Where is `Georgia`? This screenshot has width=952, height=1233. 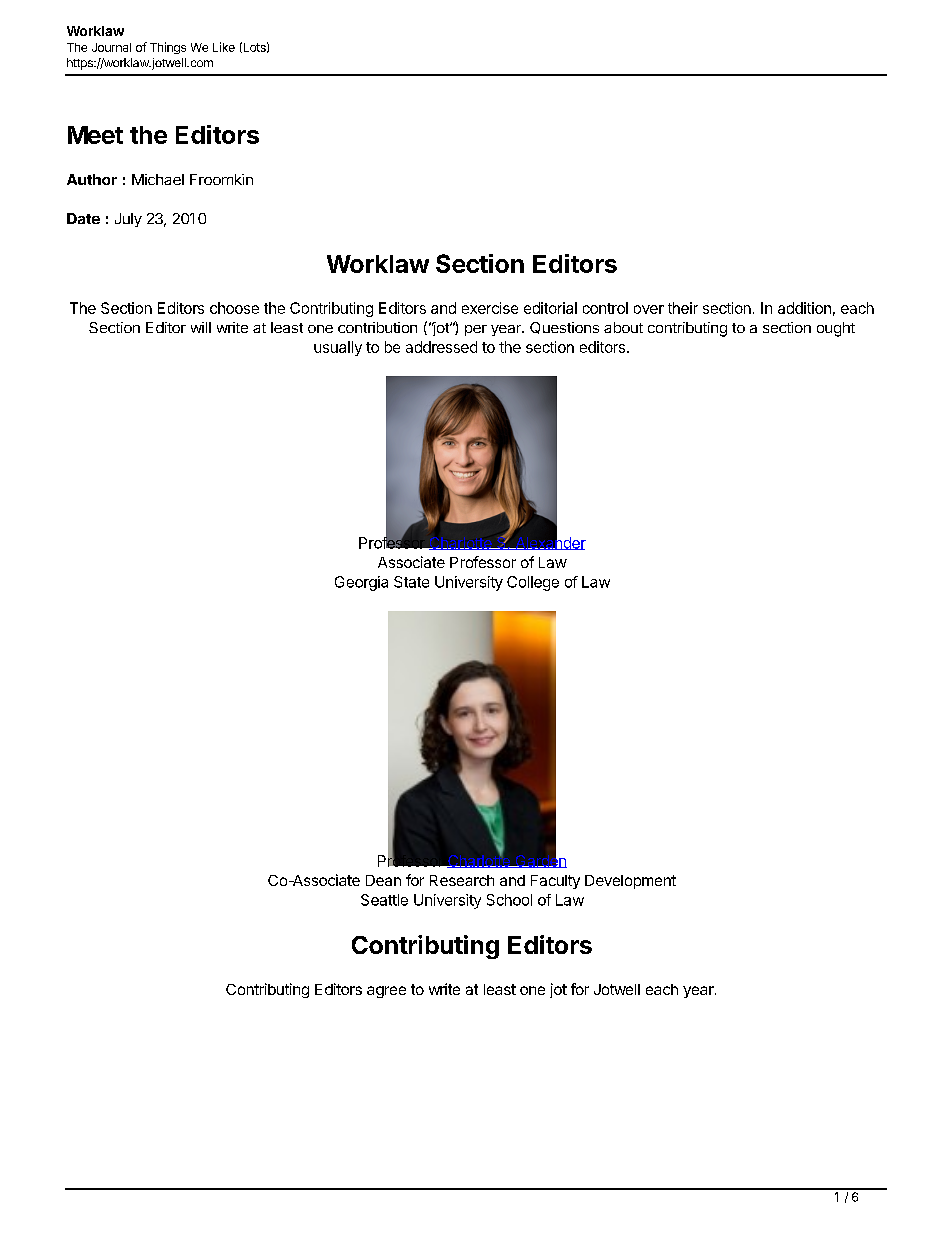 Georgia is located at coordinates (361, 583).
